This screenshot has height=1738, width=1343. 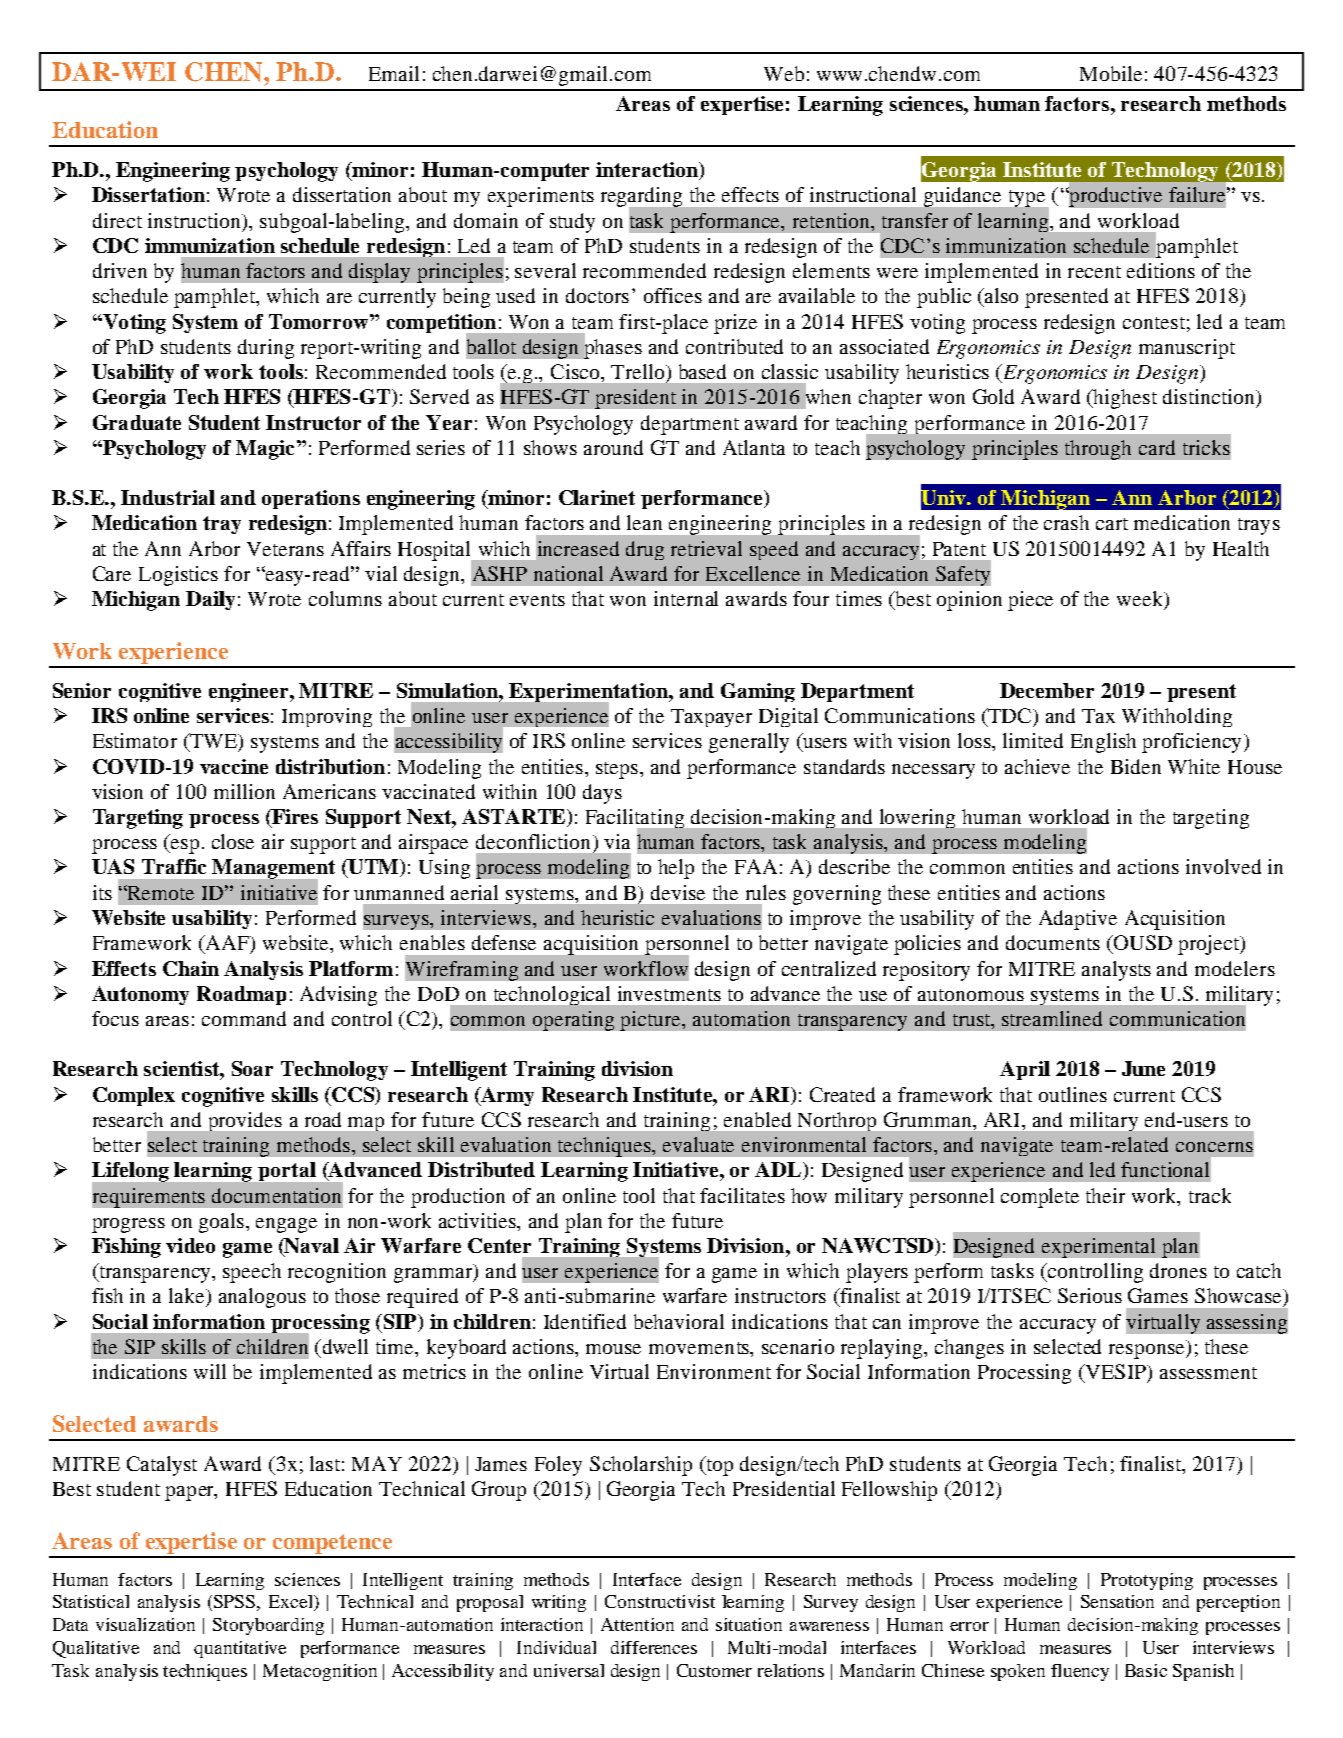 I want to click on Attention, so click(x=637, y=1624).
